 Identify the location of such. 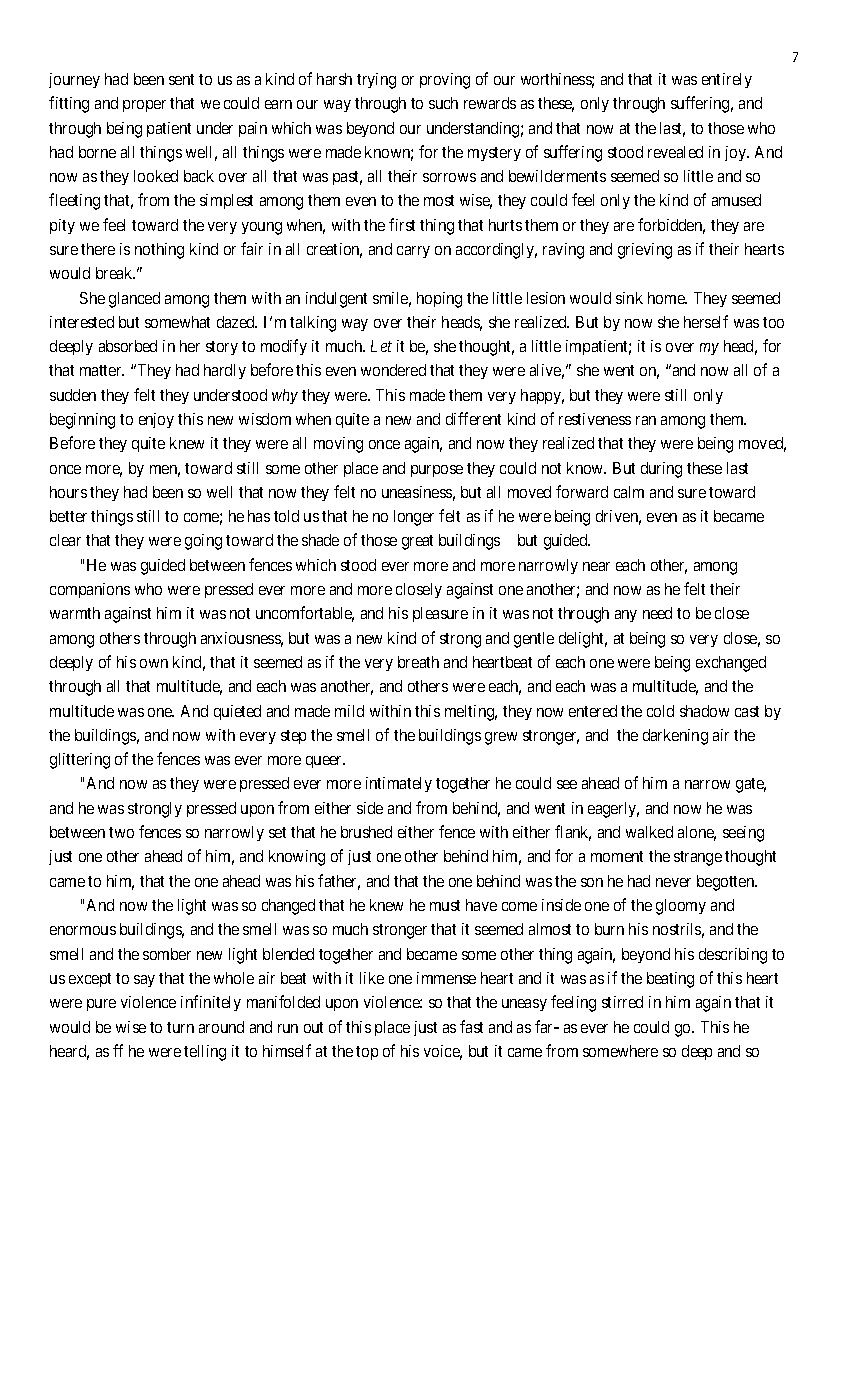
(443, 103).
